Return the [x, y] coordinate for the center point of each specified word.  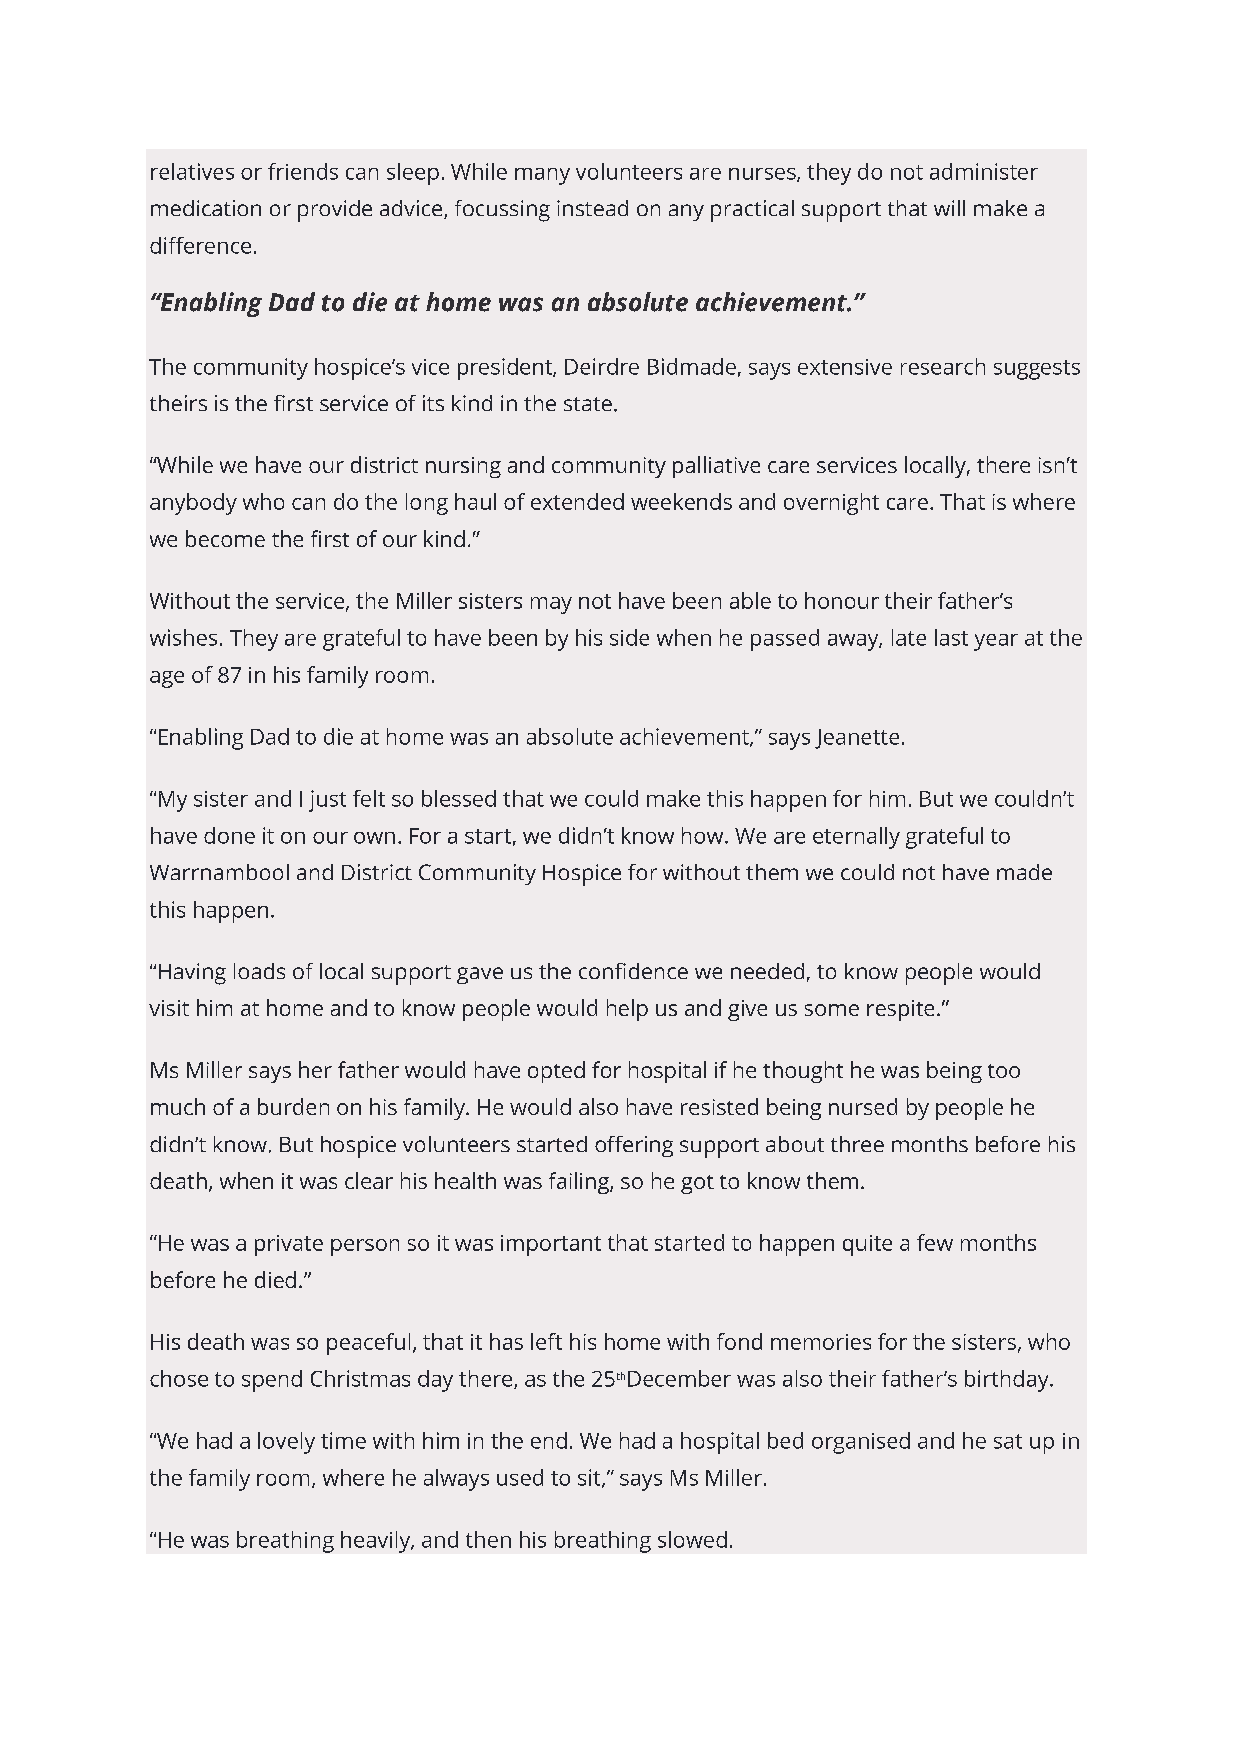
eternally [856, 838]
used [520, 1477]
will [949, 208]
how [704, 835]
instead [592, 208]
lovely [286, 1443]
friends [303, 171]
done [229, 835]
